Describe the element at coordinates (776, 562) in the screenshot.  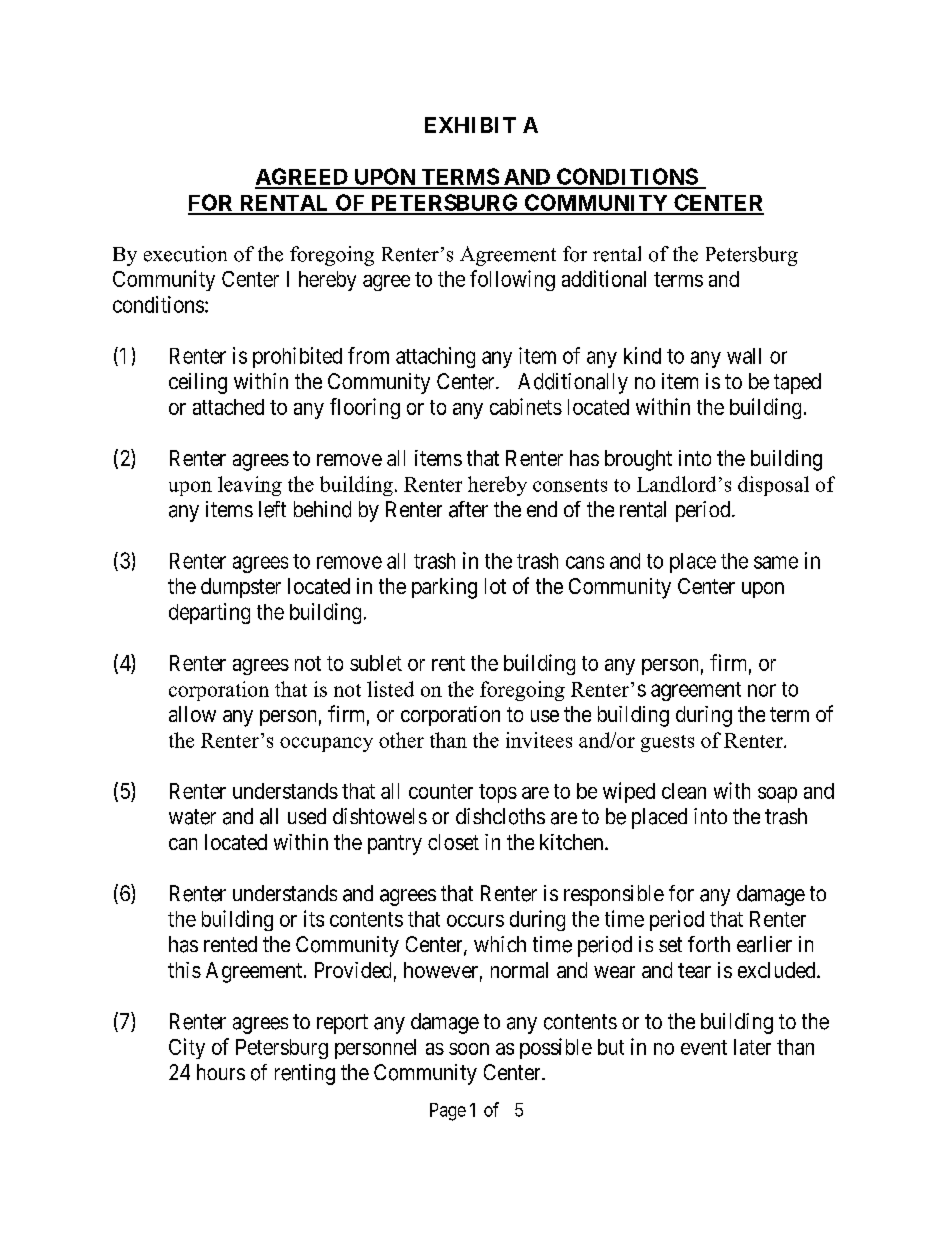
I see `same` at that location.
